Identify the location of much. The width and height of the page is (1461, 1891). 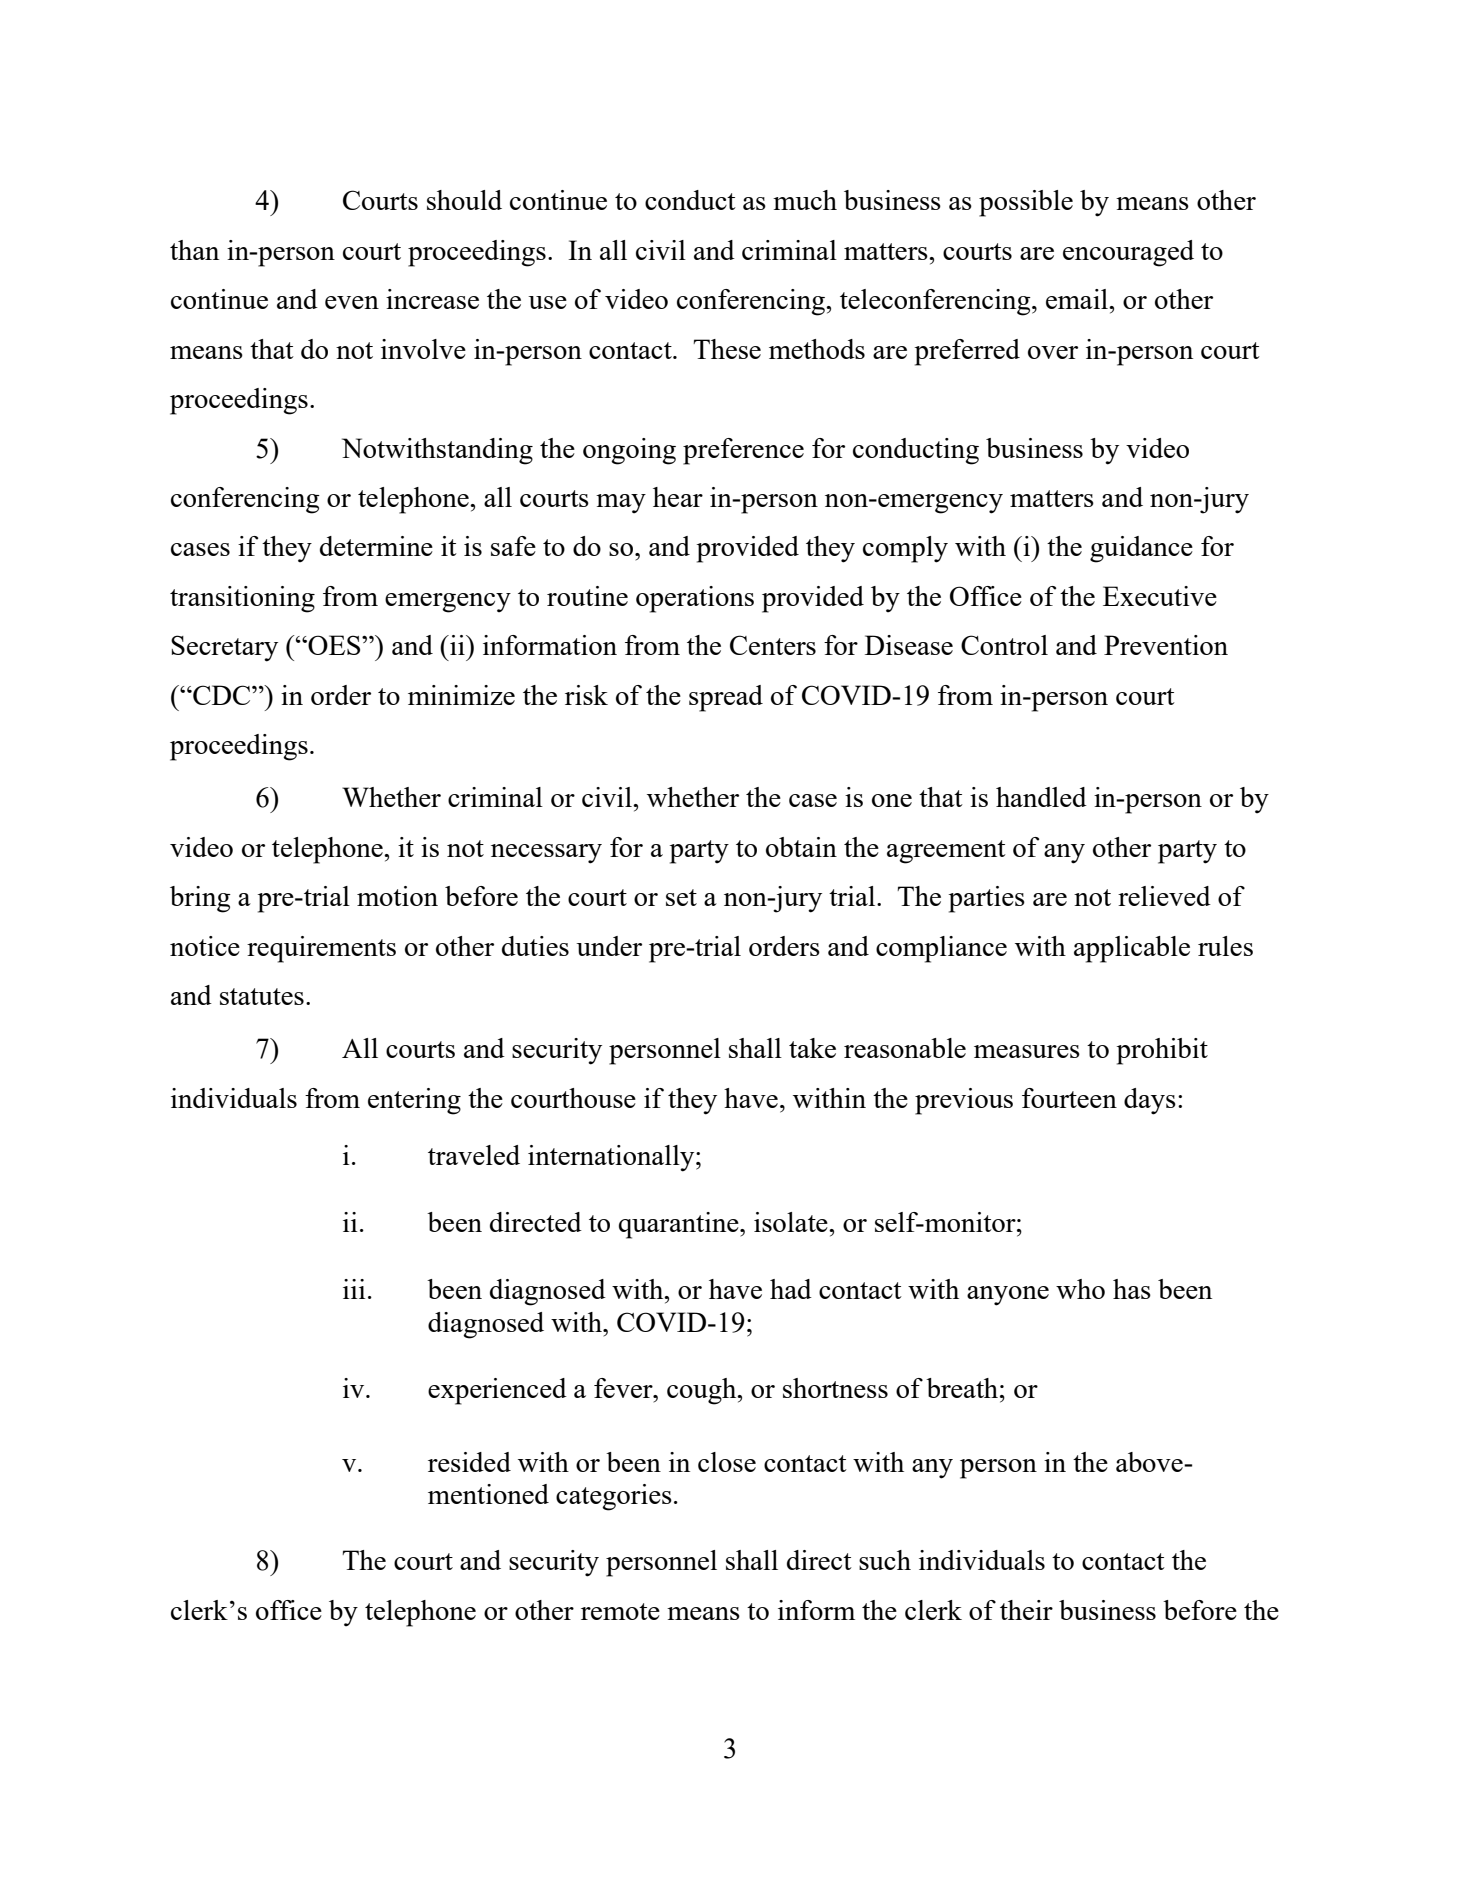
(805, 200).
